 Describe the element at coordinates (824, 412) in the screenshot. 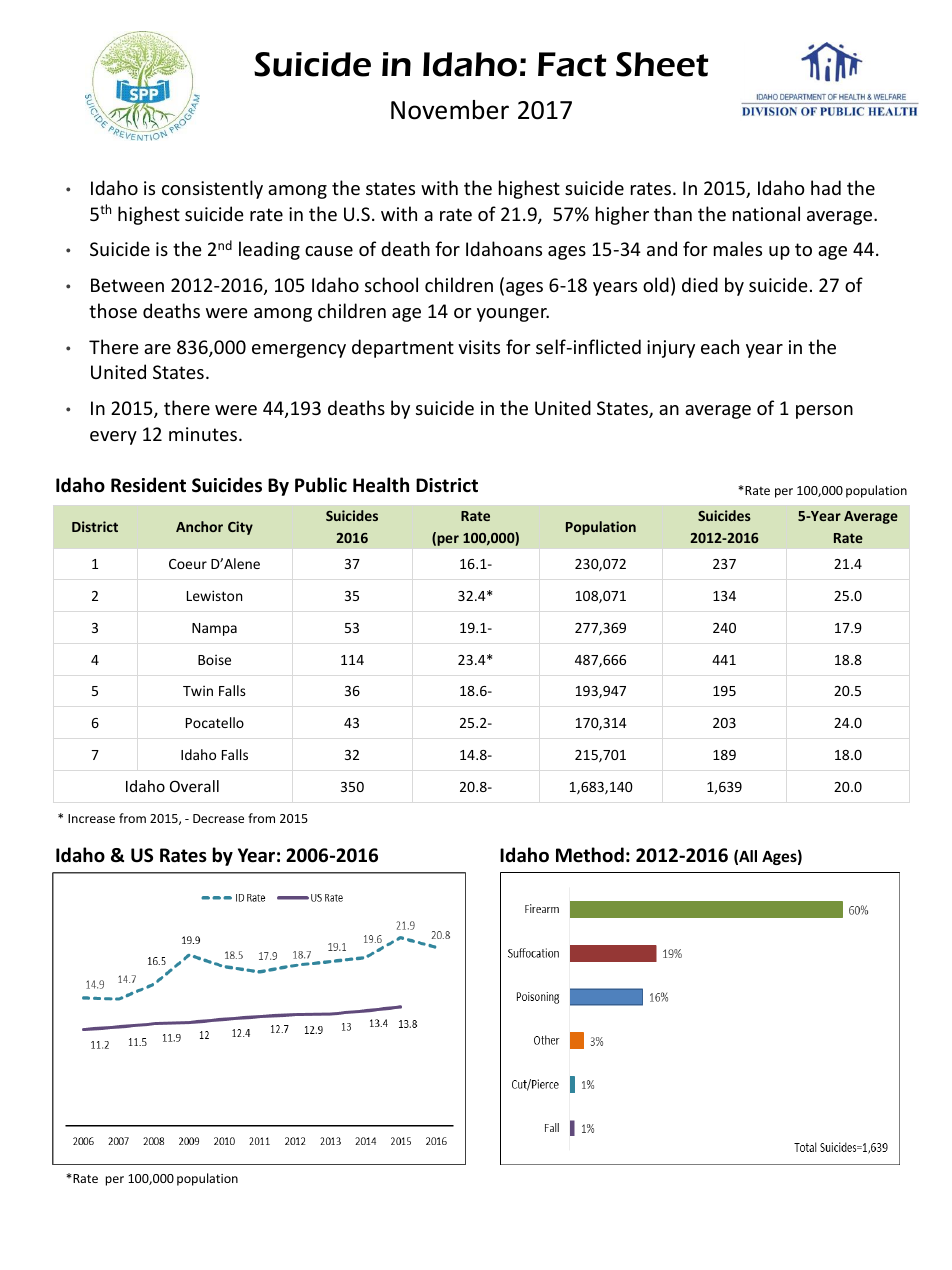

I see `person` at that location.
